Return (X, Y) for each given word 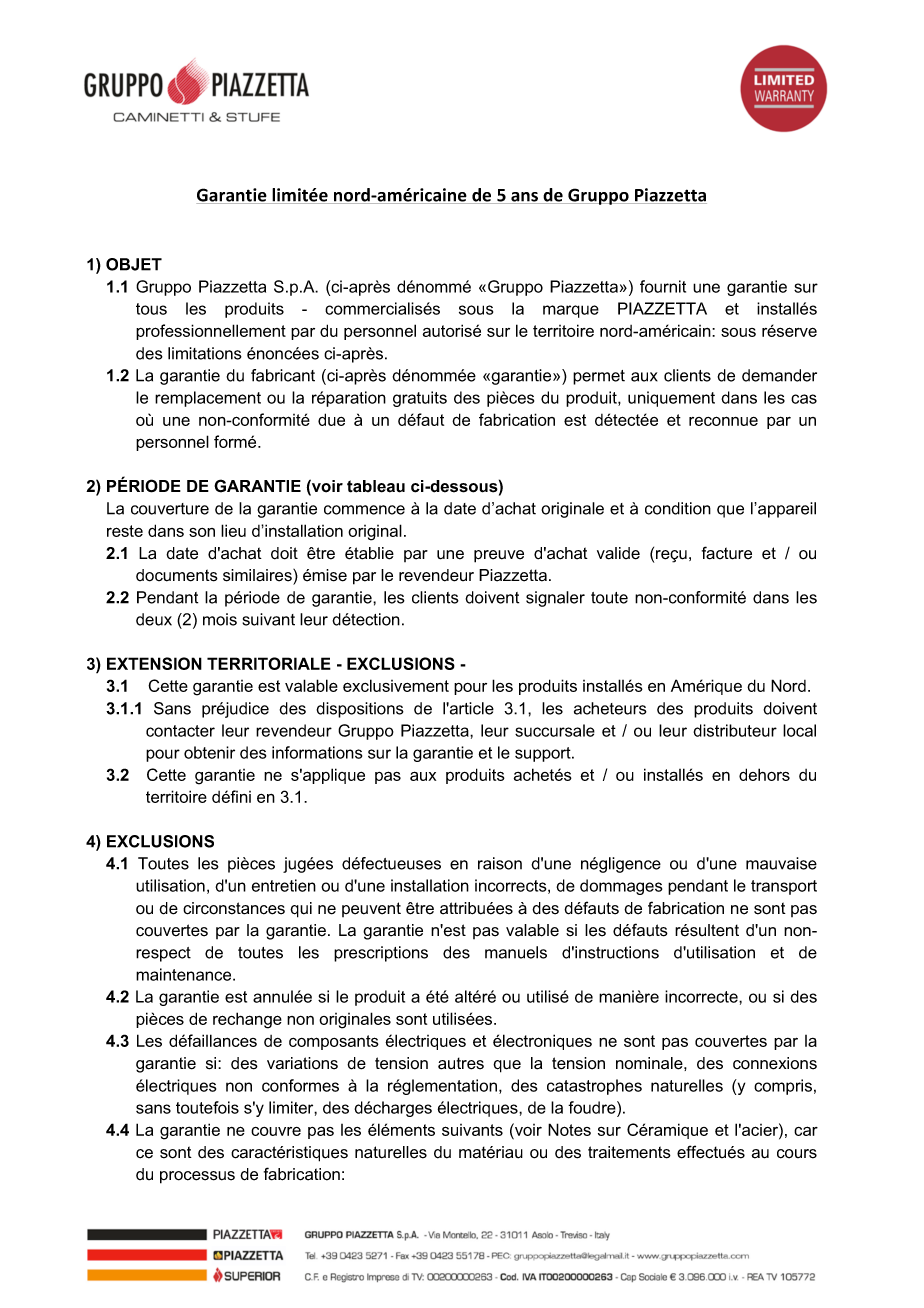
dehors (764, 774)
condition (678, 508)
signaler (555, 599)
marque (571, 311)
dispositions (360, 710)
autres (461, 1063)
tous (151, 309)
